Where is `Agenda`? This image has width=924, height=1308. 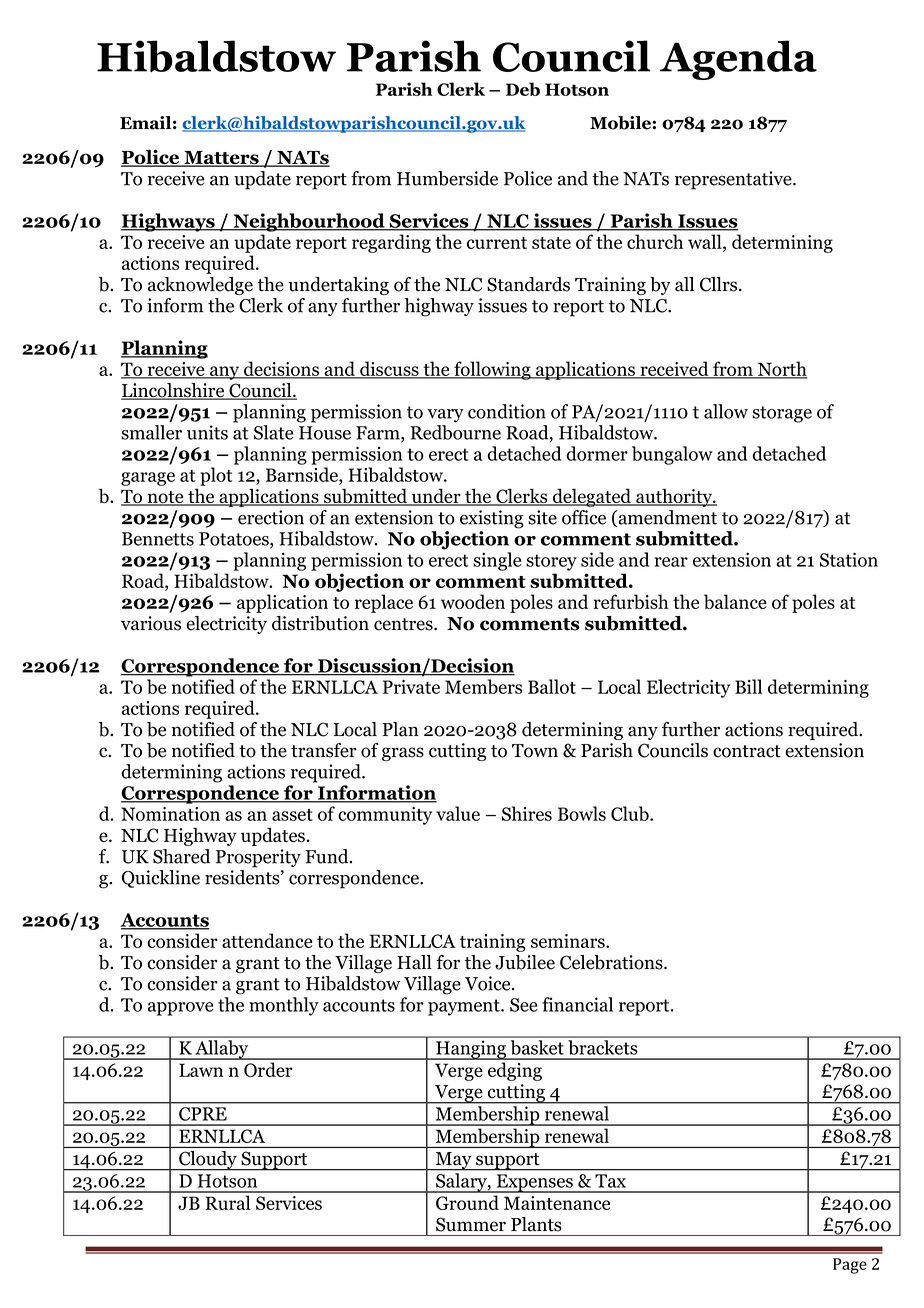
Agenda is located at coordinates (738, 60).
